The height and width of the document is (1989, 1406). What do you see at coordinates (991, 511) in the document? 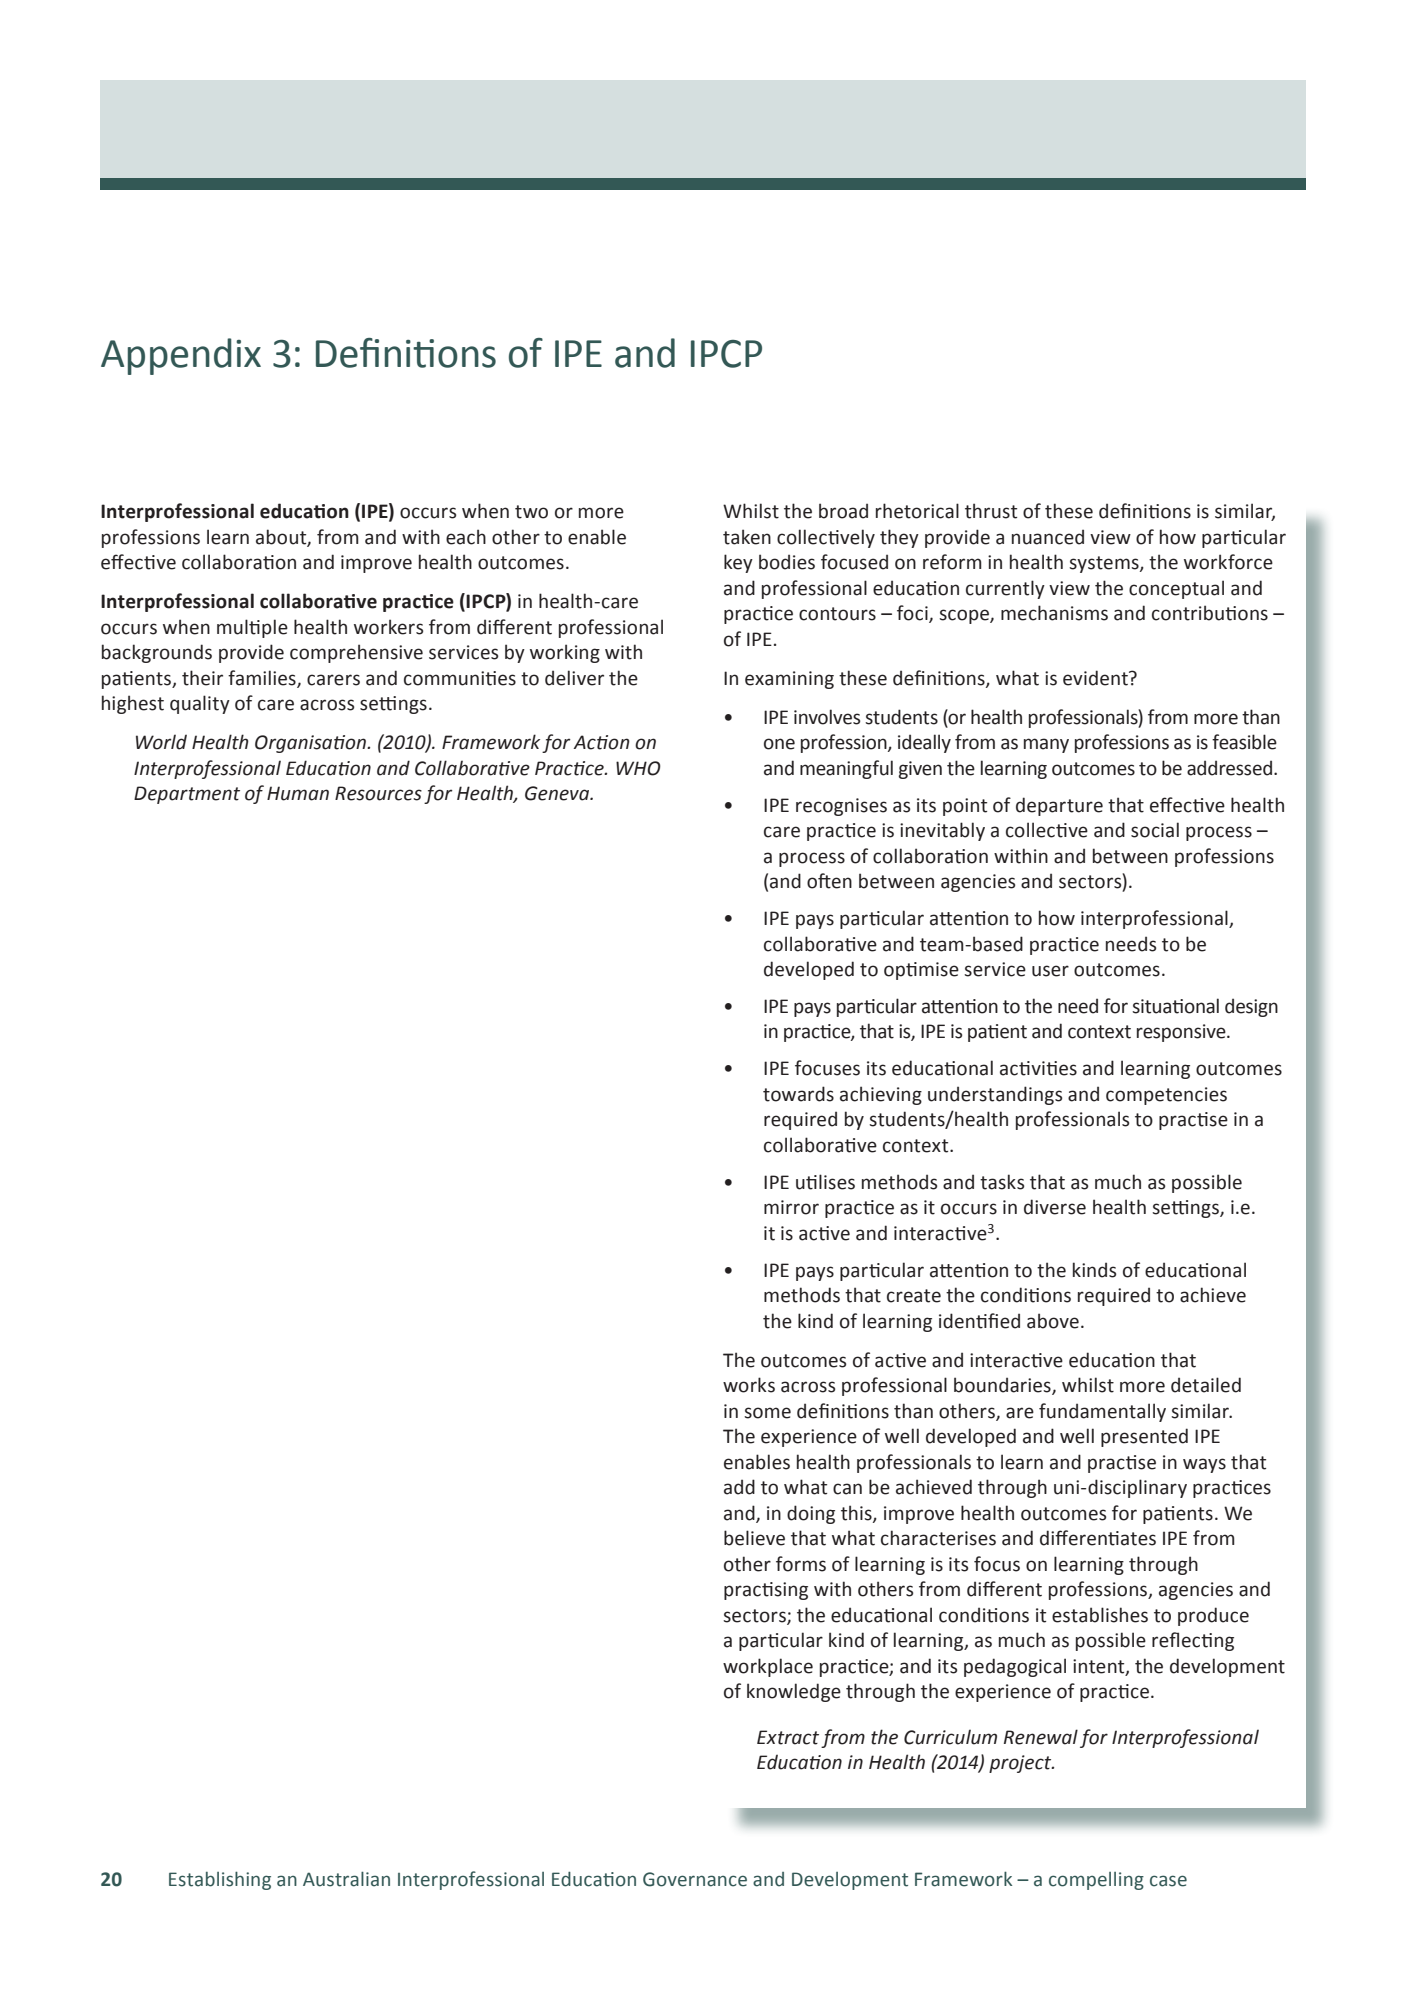
I see `thrust` at bounding box center [991, 511].
